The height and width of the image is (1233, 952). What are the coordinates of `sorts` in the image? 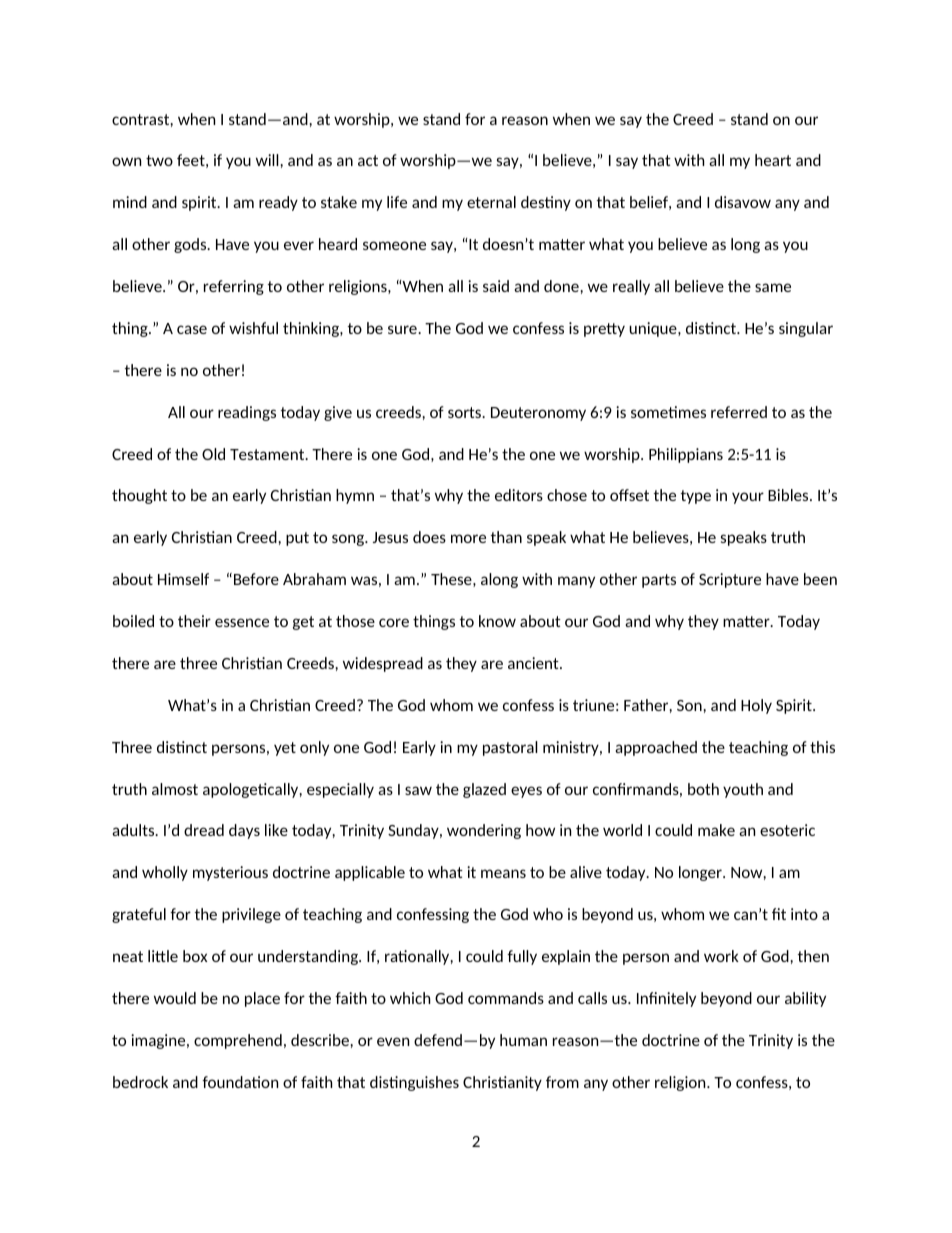 It's located at (466, 412).
